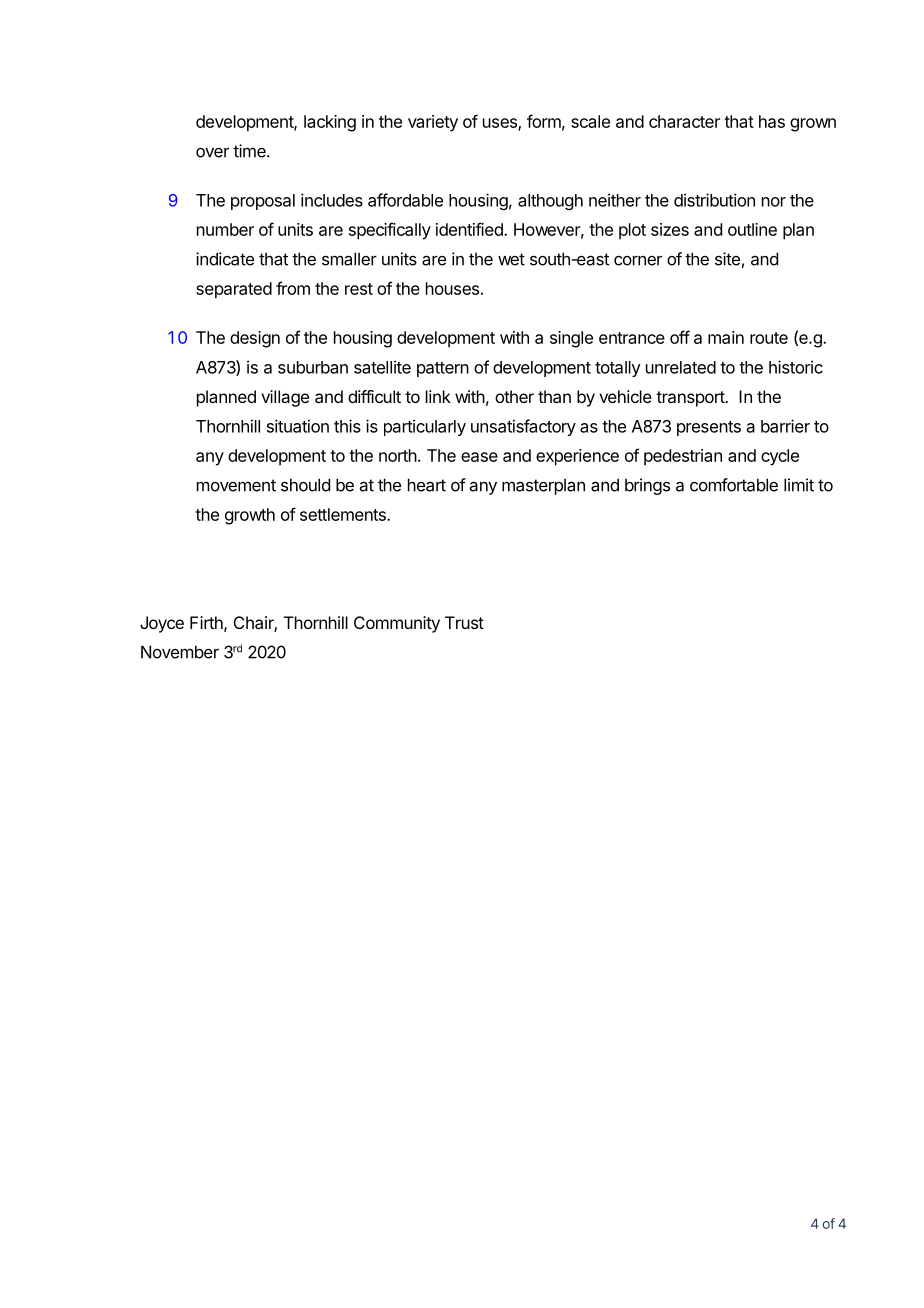  I want to click on Firth, so click(207, 623).
